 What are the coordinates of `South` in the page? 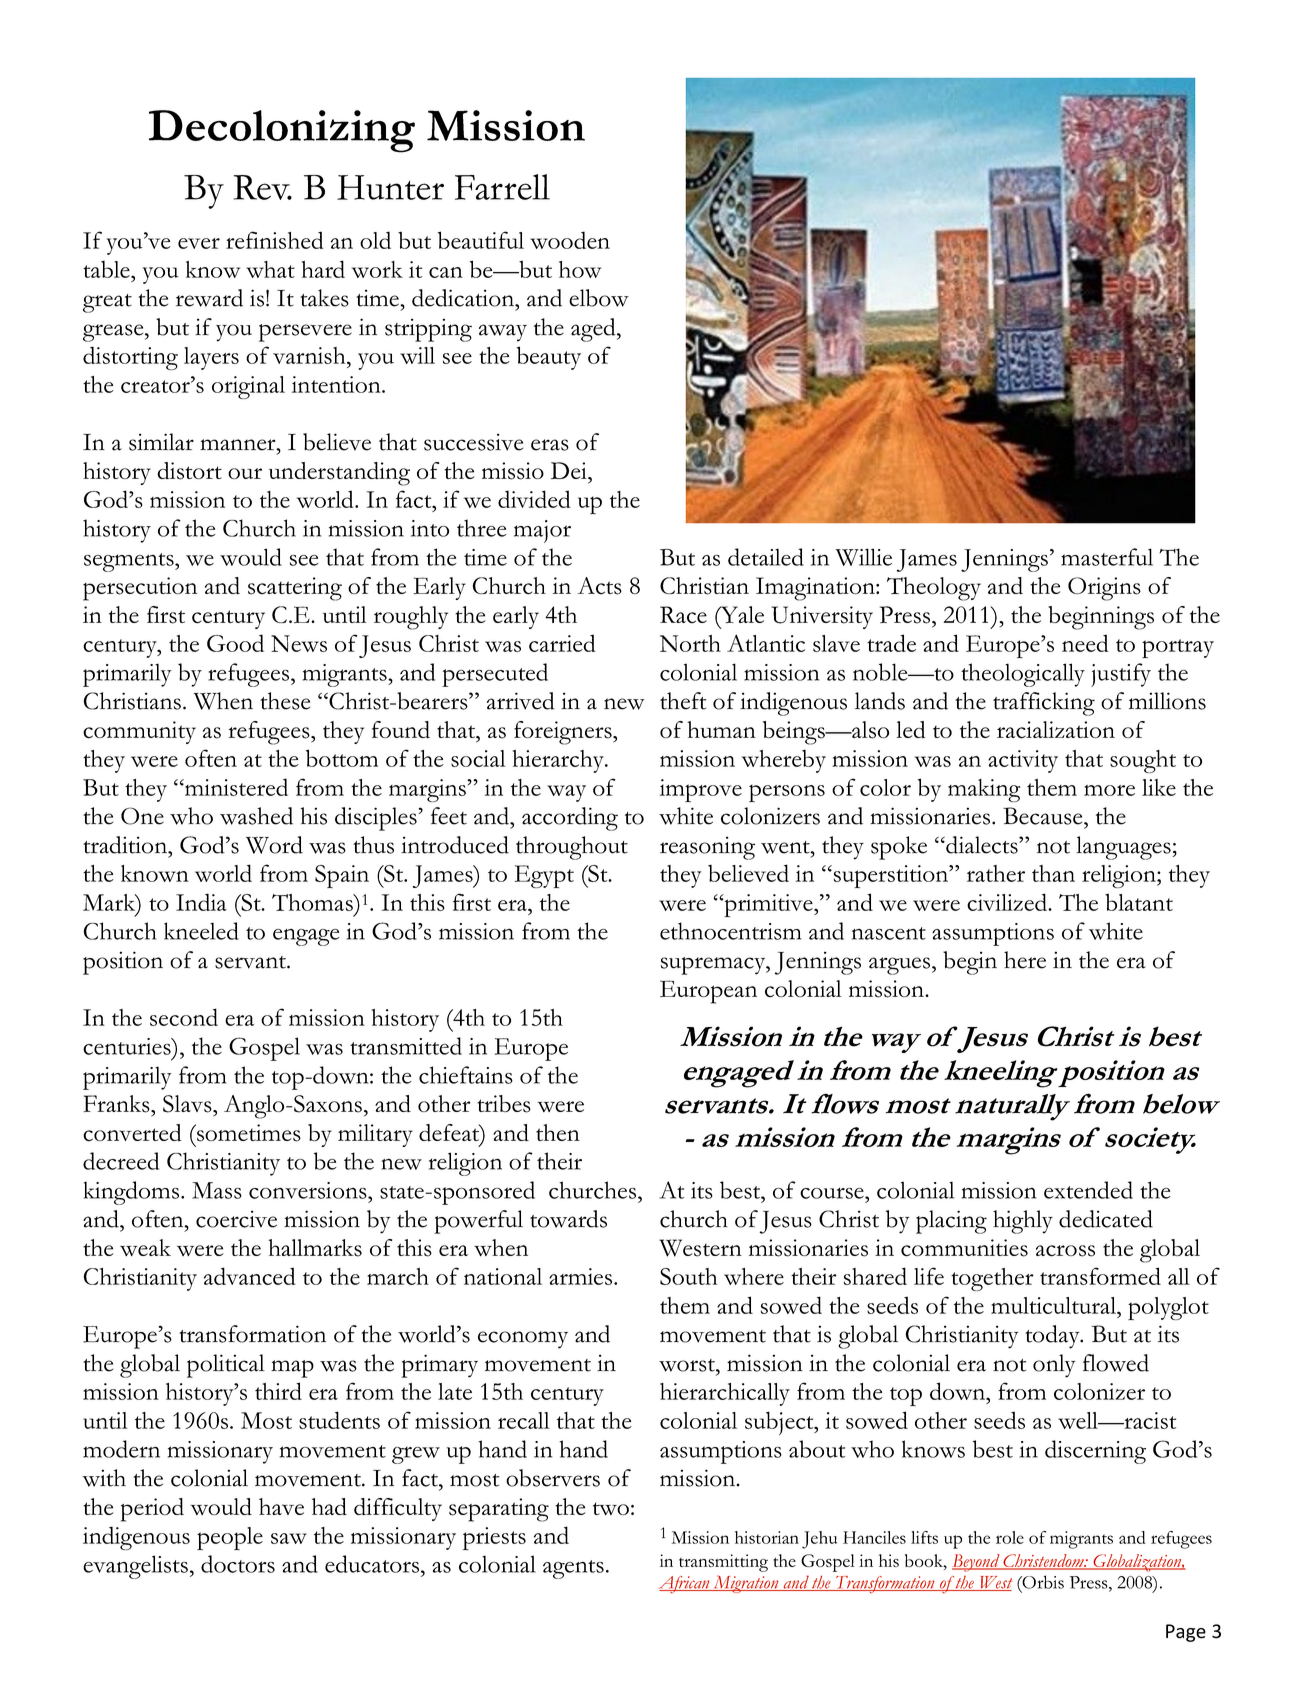 It's located at (688, 1276).
